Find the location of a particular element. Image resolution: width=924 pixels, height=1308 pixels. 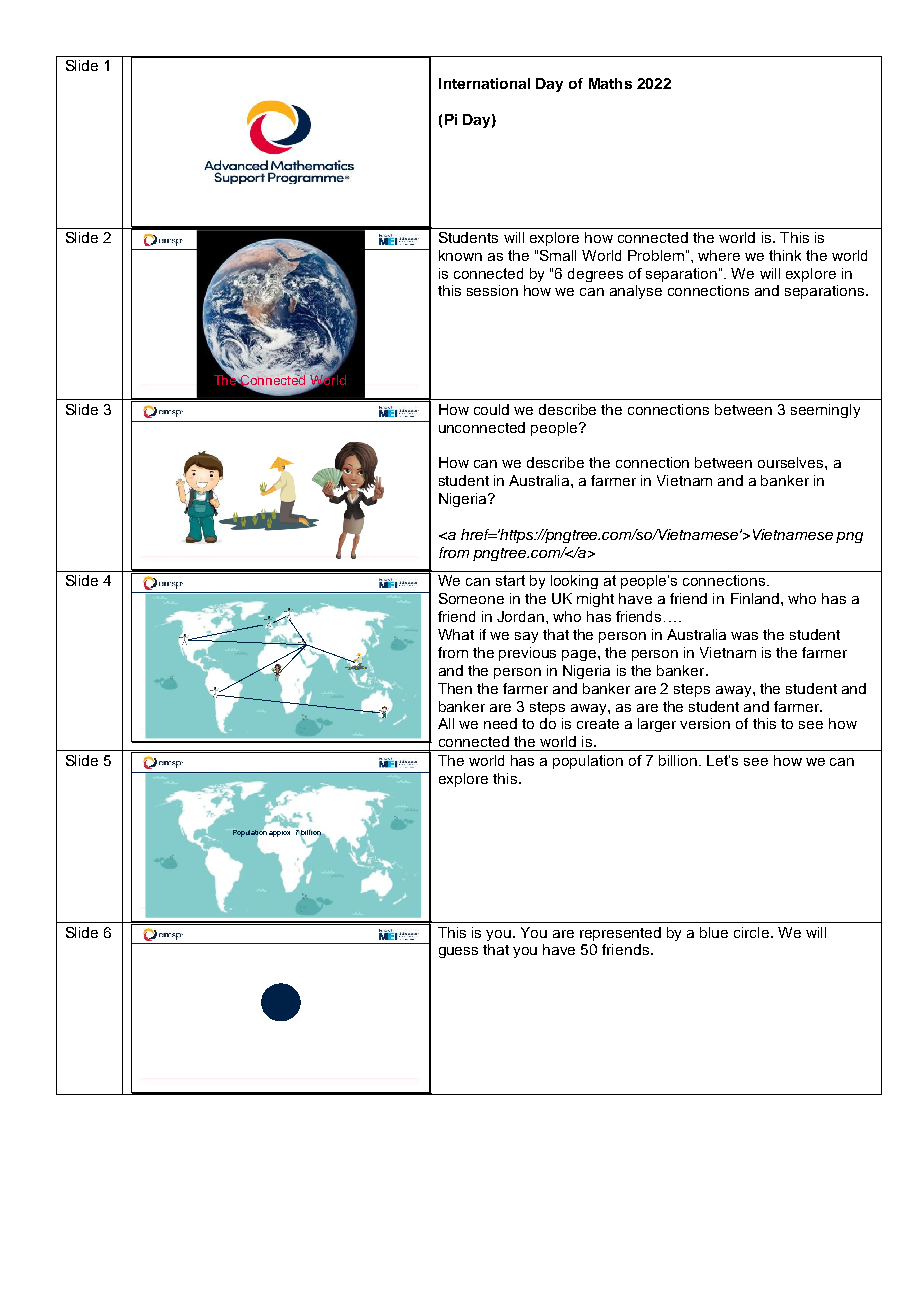

ourselves is located at coordinates (792, 462).
